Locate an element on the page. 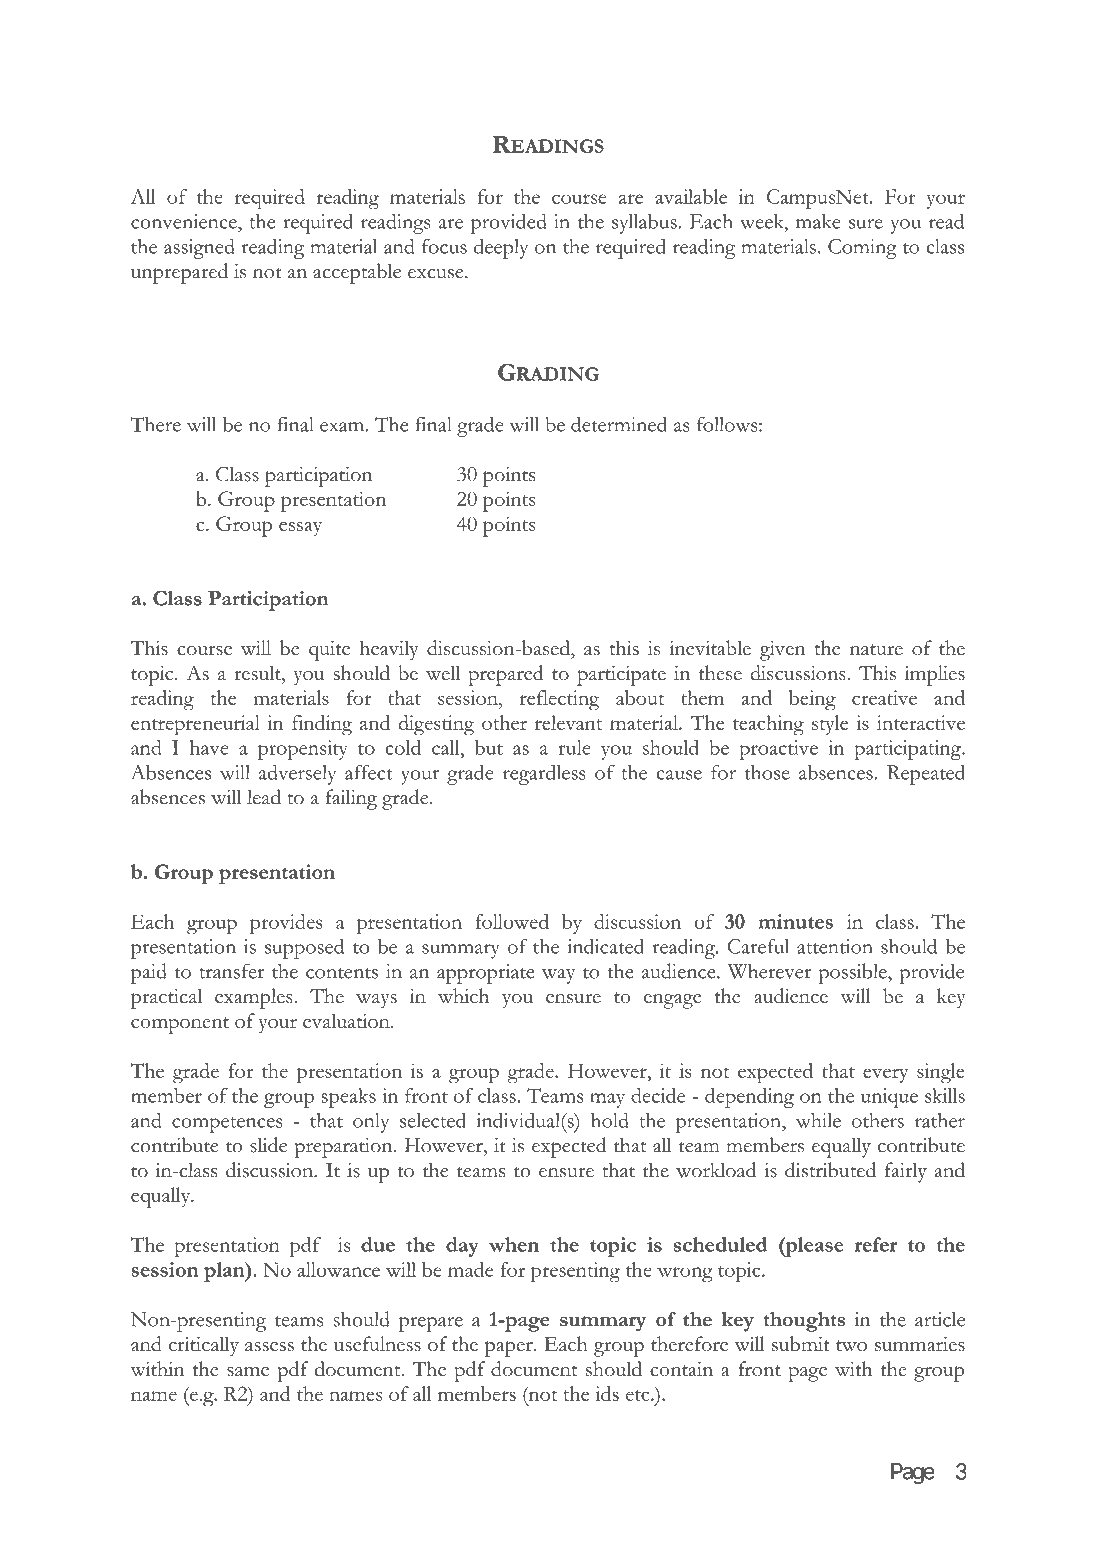 The height and width of the image is (1550, 1096). lead is located at coordinates (264, 797).
